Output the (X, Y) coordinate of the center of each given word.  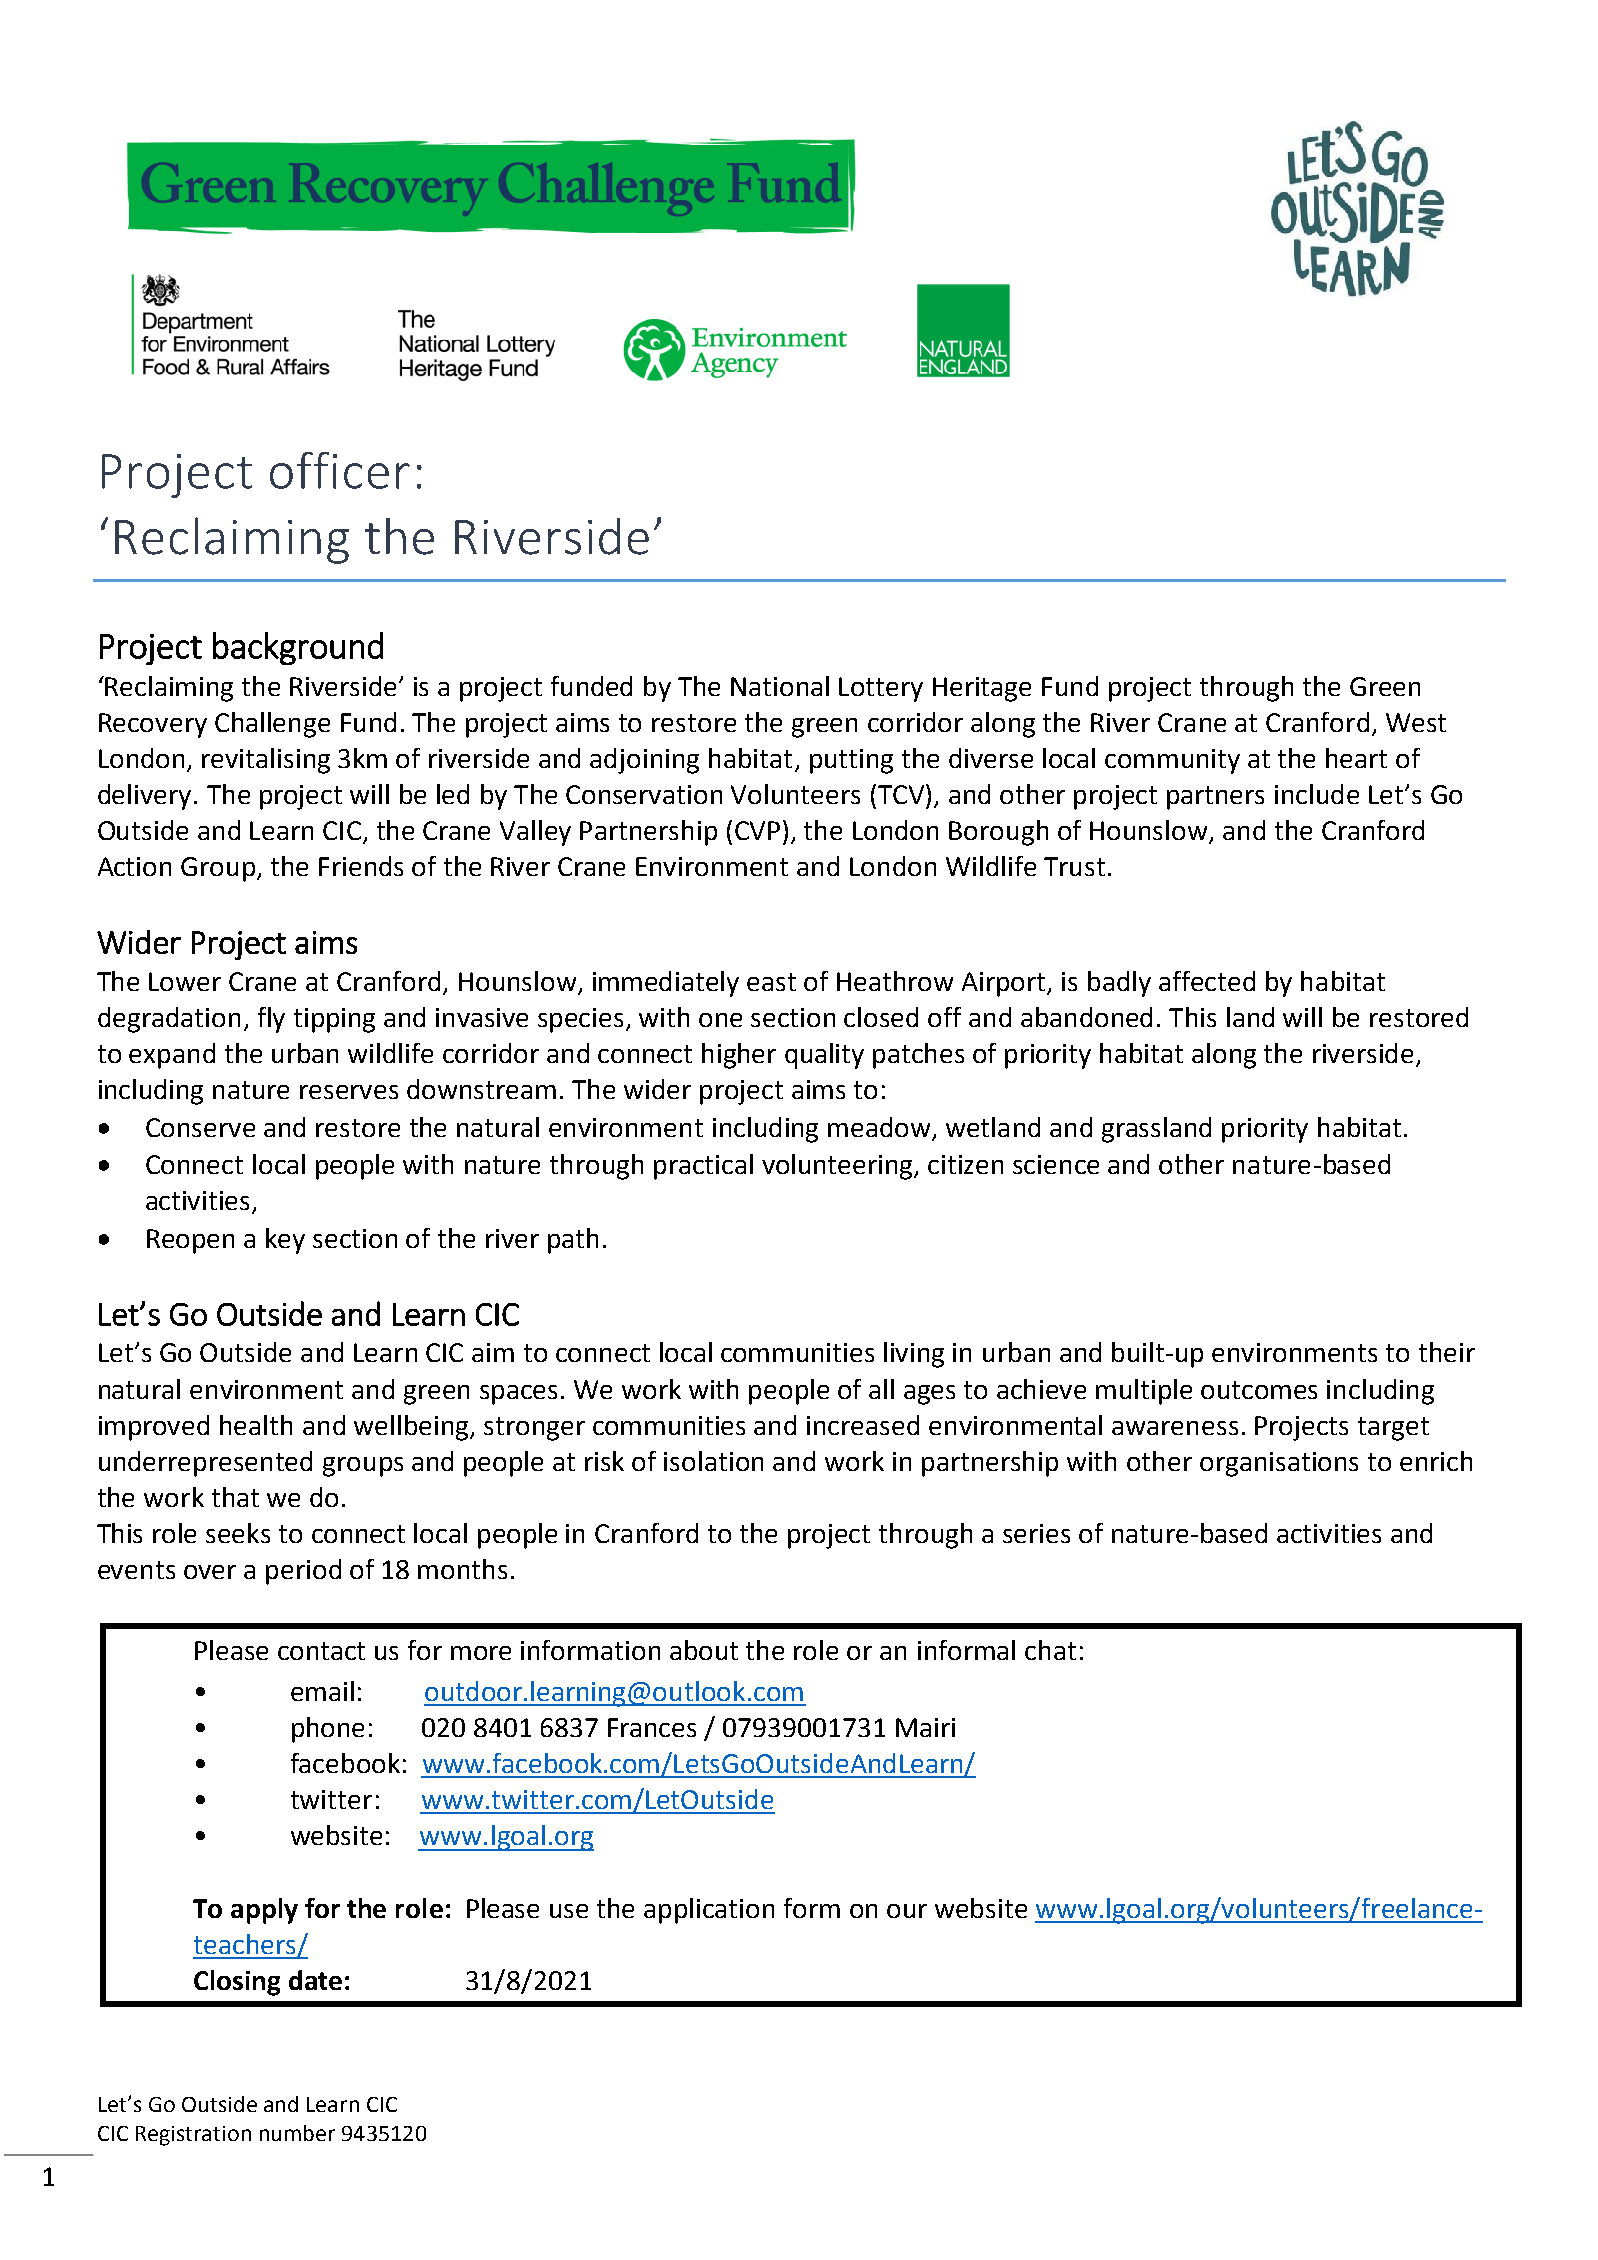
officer (340, 470)
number (297, 2133)
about (704, 1650)
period (303, 1572)
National (780, 686)
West (1416, 722)
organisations (1279, 1464)
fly (271, 1020)
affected (1207, 981)
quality (824, 1056)
